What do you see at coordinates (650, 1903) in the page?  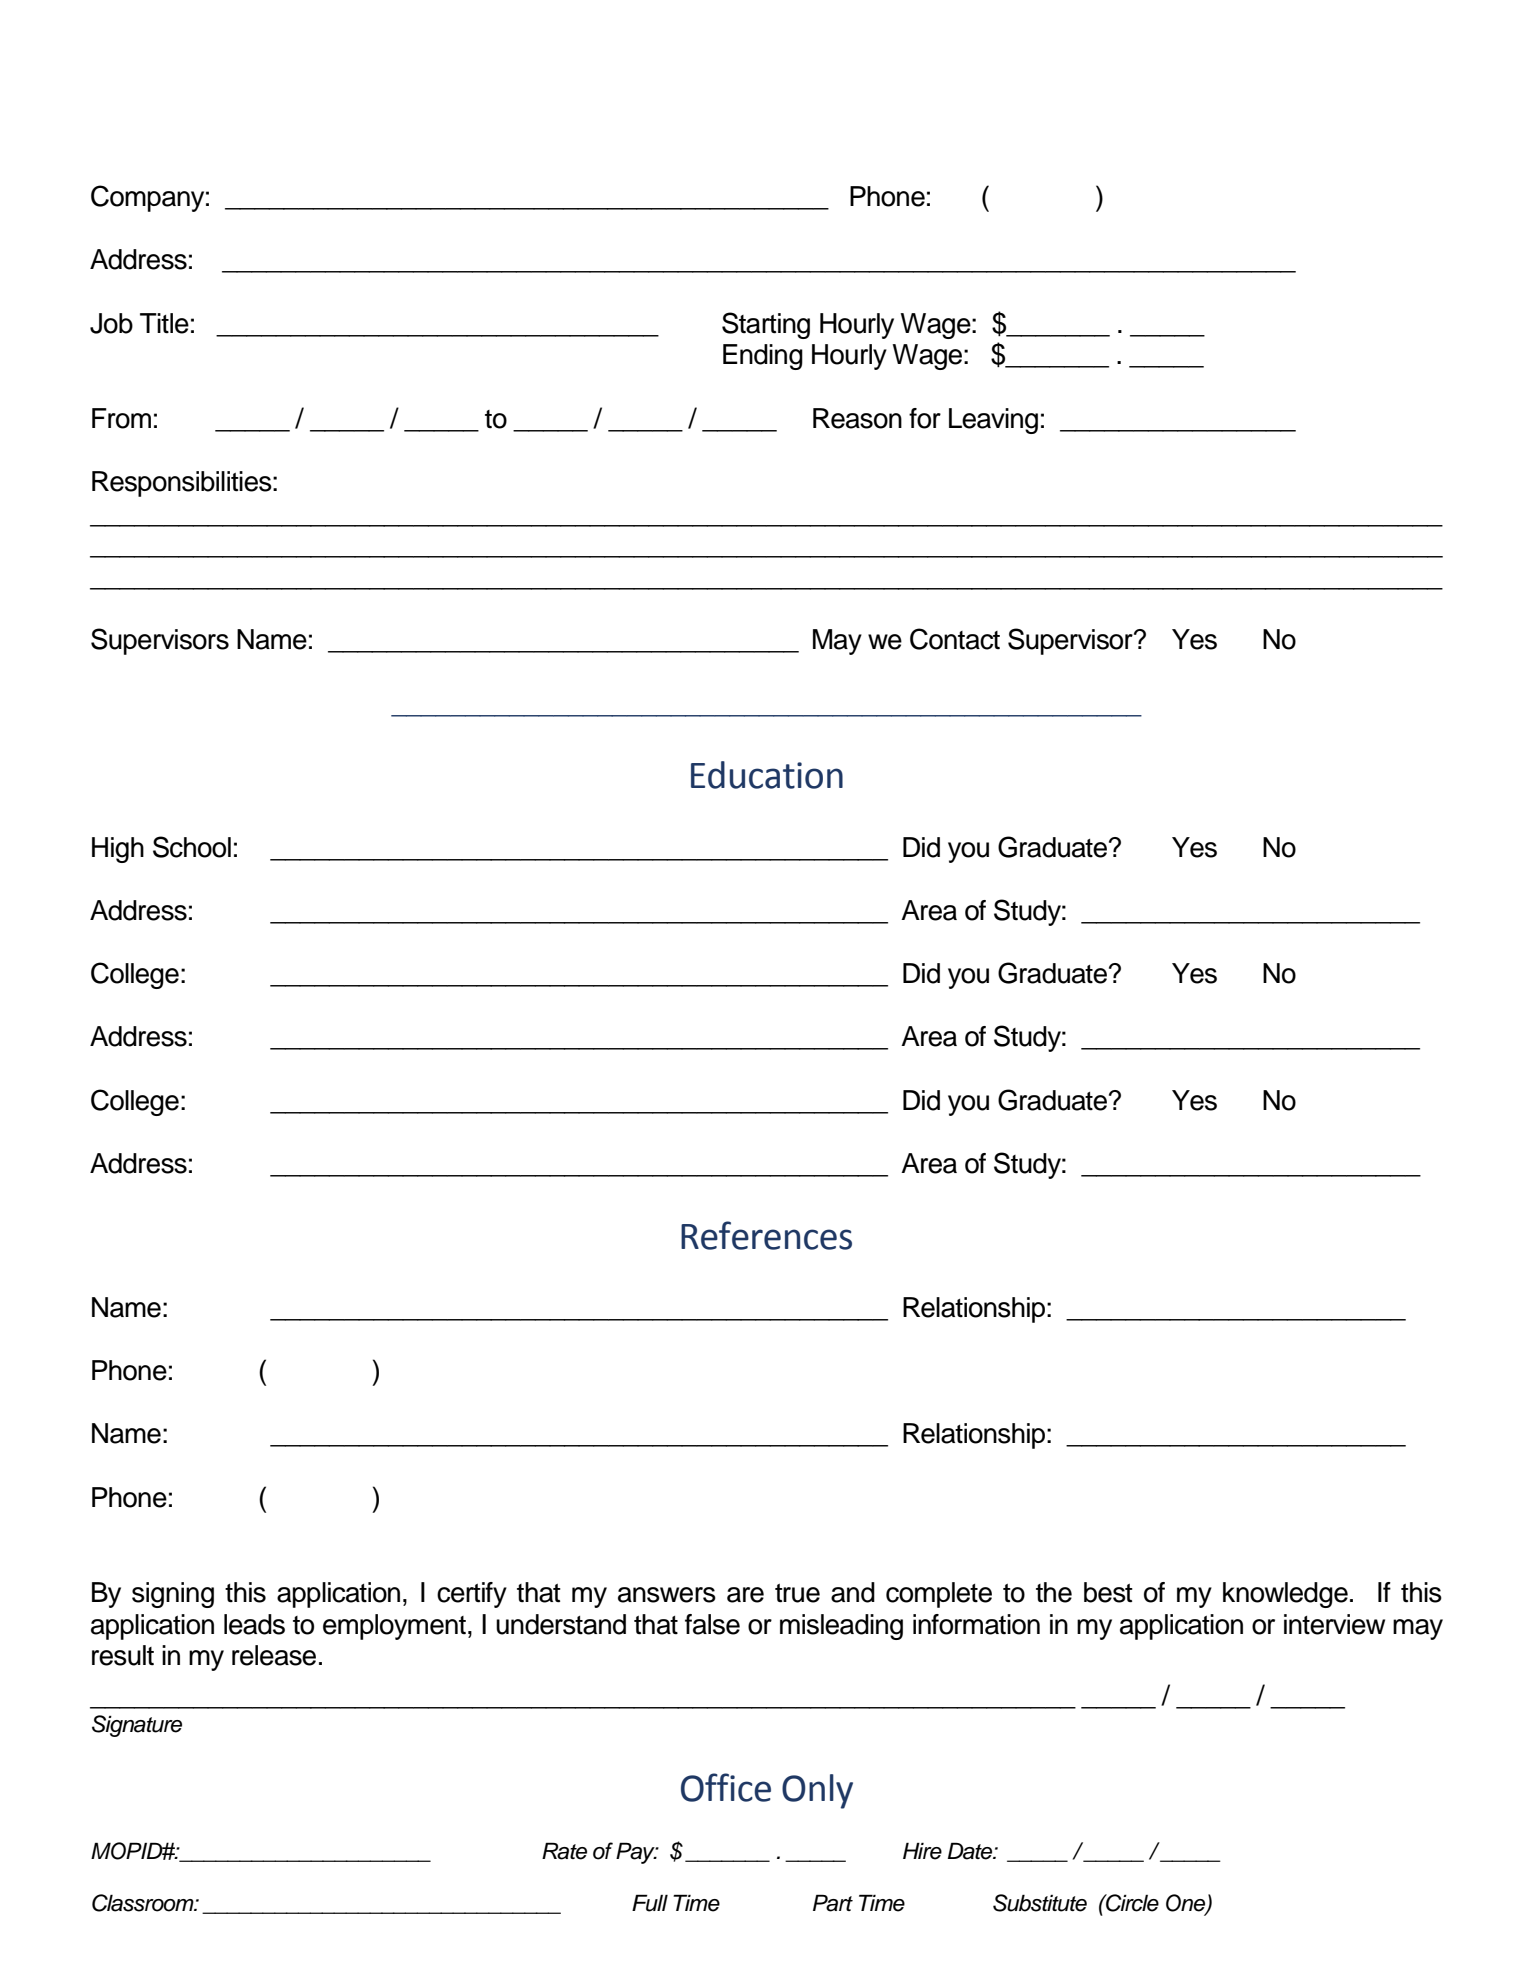 I see `Full` at bounding box center [650, 1903].
